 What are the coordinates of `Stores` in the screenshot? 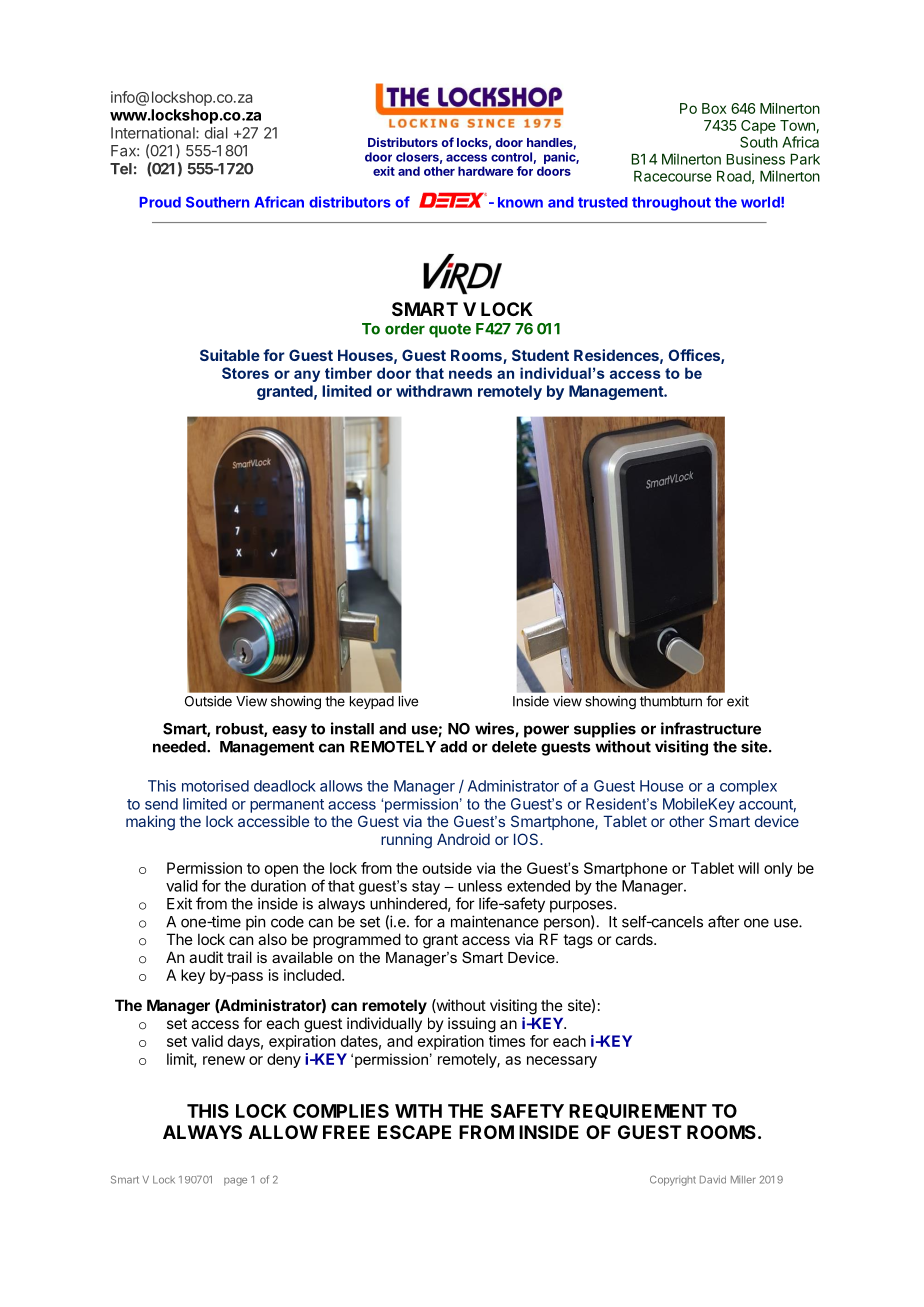 It's located at (245, 373).
